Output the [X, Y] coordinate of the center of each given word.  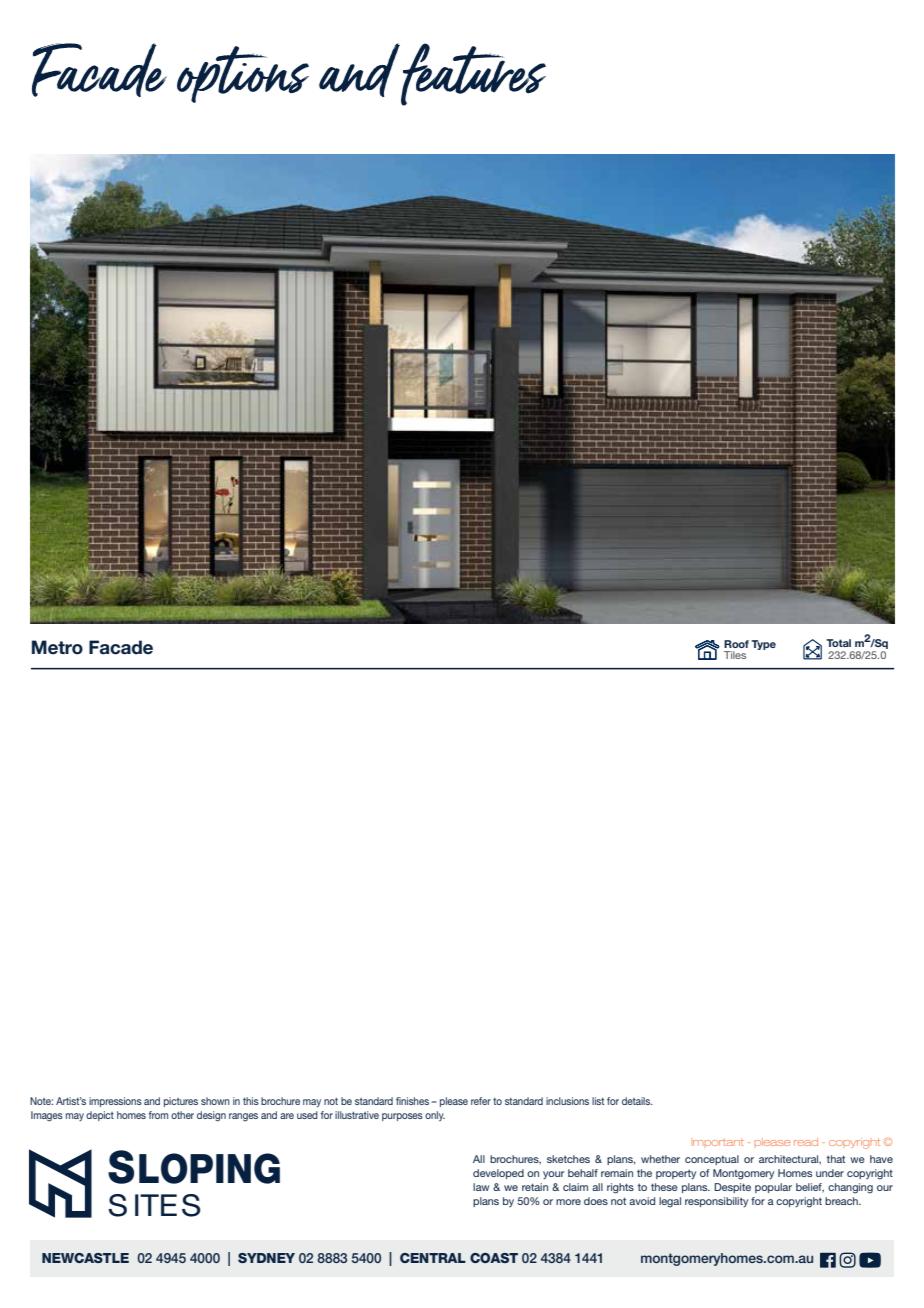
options [243, 74]
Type [763, 645]
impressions [115, 1102]
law [481, 1187]
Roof [736, 644]
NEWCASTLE [85, 1258]
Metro [57, 647]
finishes [412, 1101]
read [806, 1142]
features [473, 74]
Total [838, 643]
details [637, 1101]
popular [773, 1188]
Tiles [735, 655]
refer [481, 1101]
